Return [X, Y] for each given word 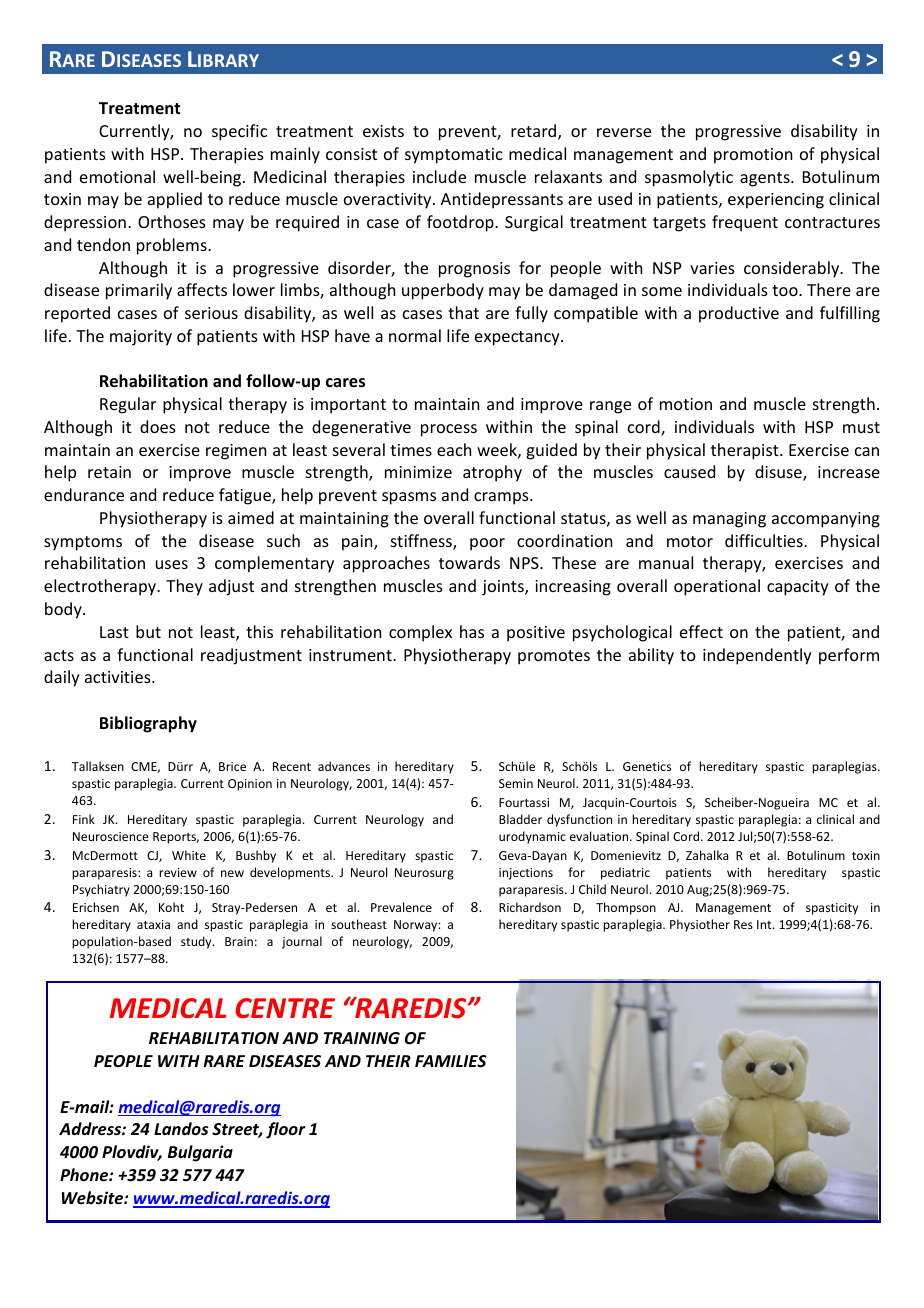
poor [487, 544]
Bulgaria [200, 1153]
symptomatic [454, 156]
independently [757, 656]
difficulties [765, 540]
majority [141, 338]
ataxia [153, 924]
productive [739, 314]
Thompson [626, 908]
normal [415, 335]
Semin [516, 783]
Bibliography [148, 724]
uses [172, 564]
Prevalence [401, 907]
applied [175, 200]
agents [766, 179]
